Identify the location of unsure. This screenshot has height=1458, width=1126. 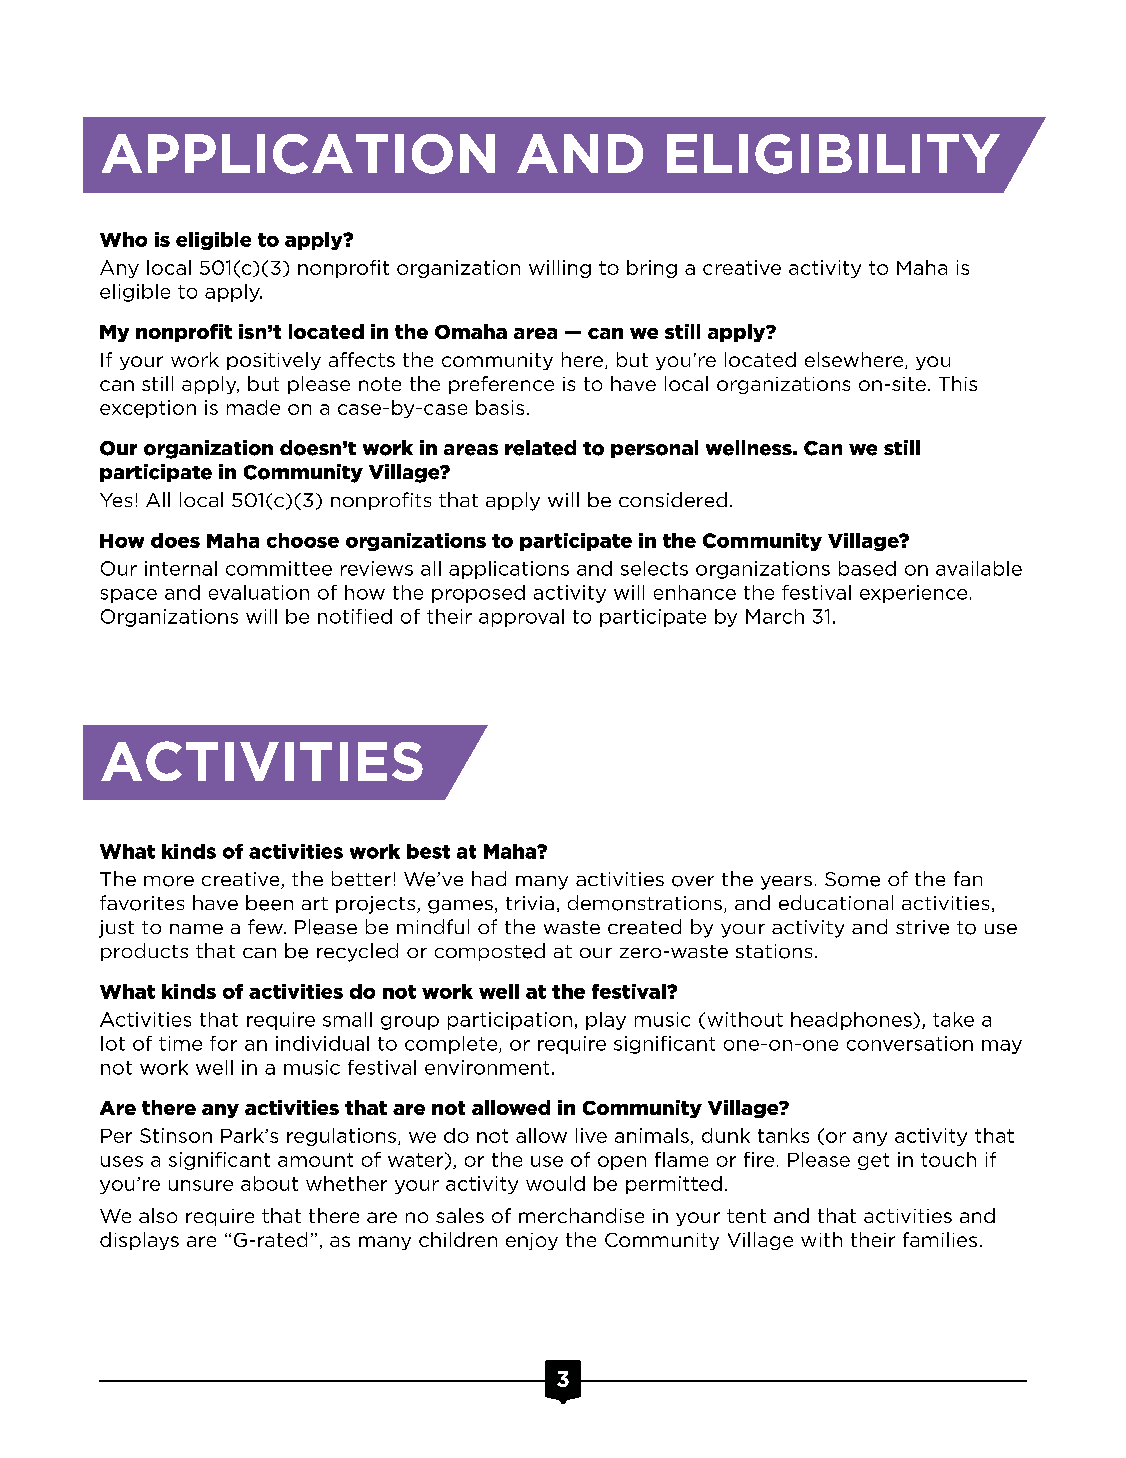
(201, 1185).
